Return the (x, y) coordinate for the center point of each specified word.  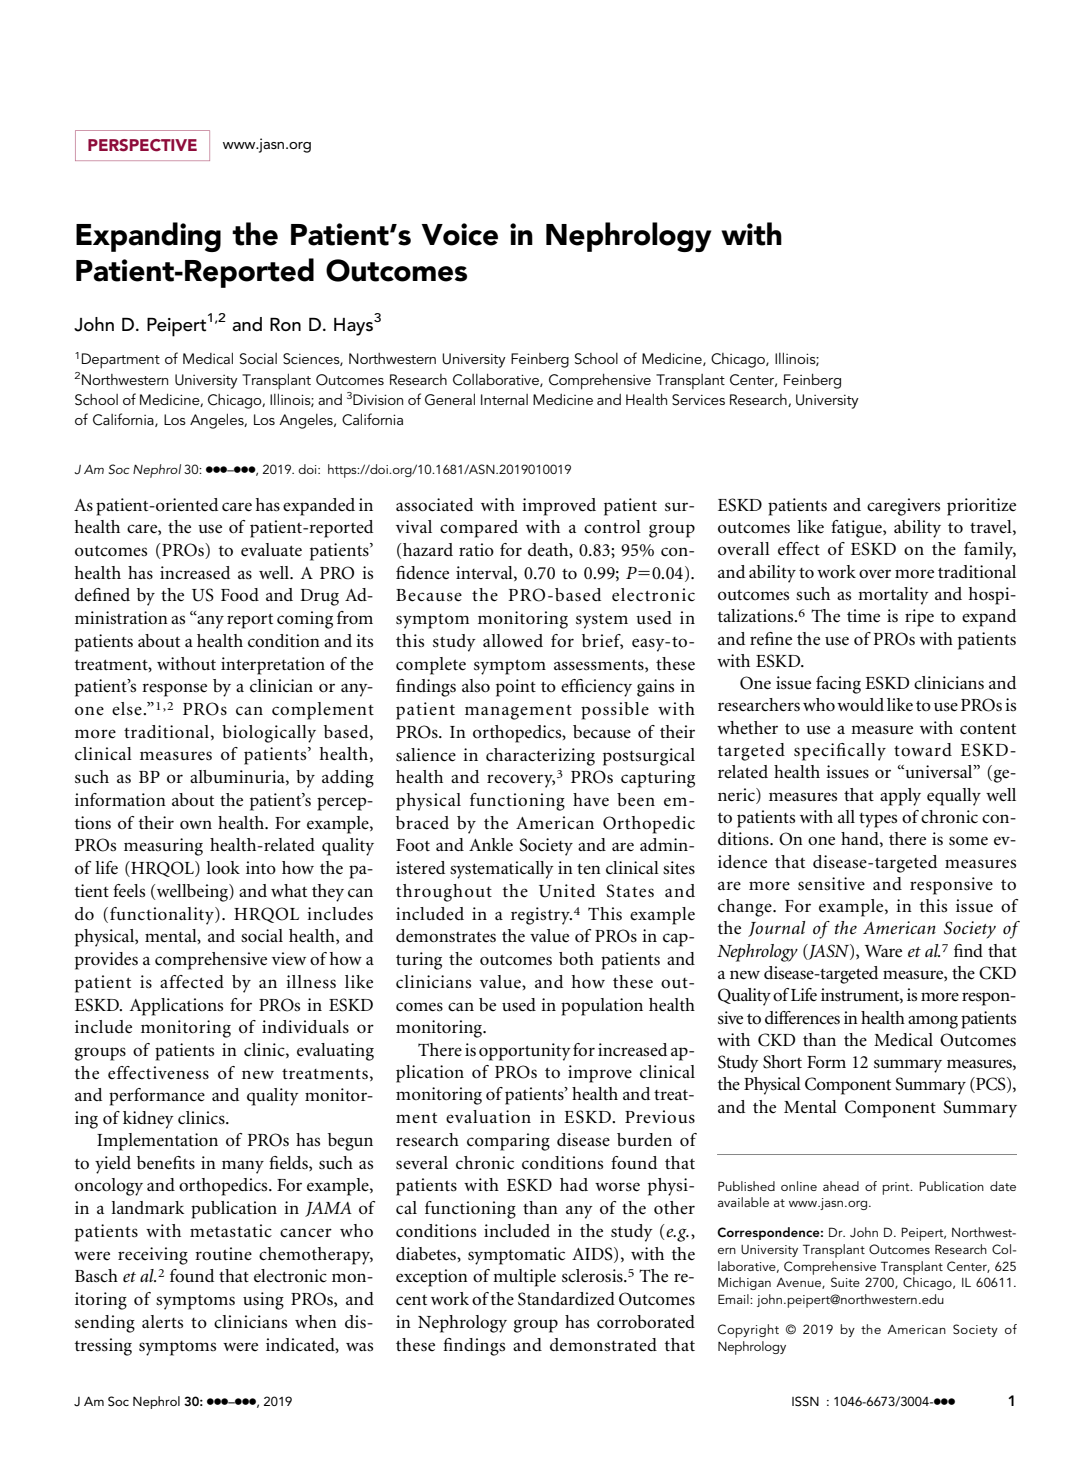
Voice (460, 234)
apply (900, 797)
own (196, 825)
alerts (162, 1322)
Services (698, 400)
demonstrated (603, 1345)
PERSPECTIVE (142, 145)
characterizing (540, 757)
